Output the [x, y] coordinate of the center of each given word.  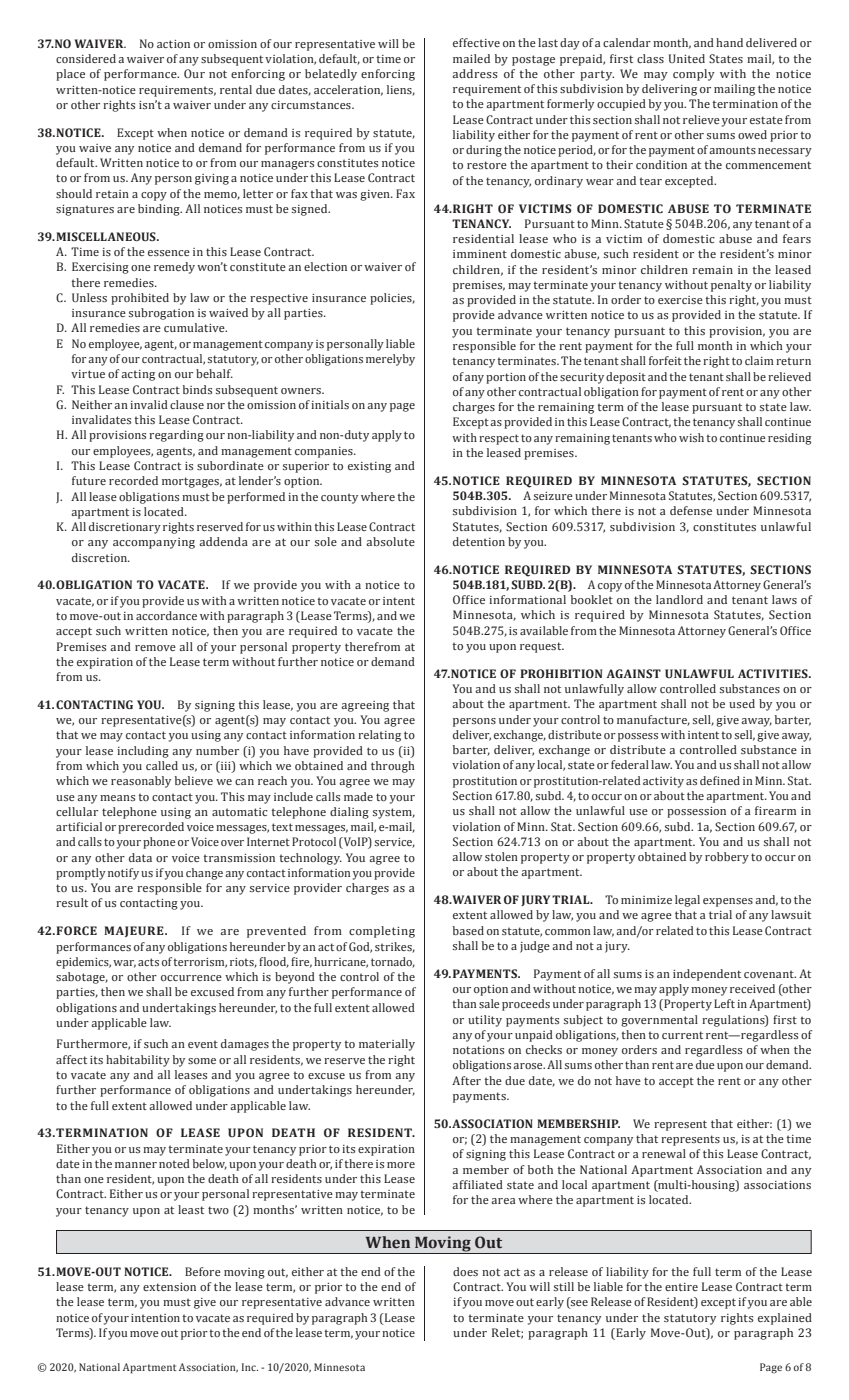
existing [369, 467]
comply [694, 75]
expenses [728, 902]
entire [681, 1287]
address [475, 73]
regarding [176, 436]
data [140, 857]
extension [169, 1287]
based [468, 930]
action [173, 44]
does [465, 1271]
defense [691, 510]
